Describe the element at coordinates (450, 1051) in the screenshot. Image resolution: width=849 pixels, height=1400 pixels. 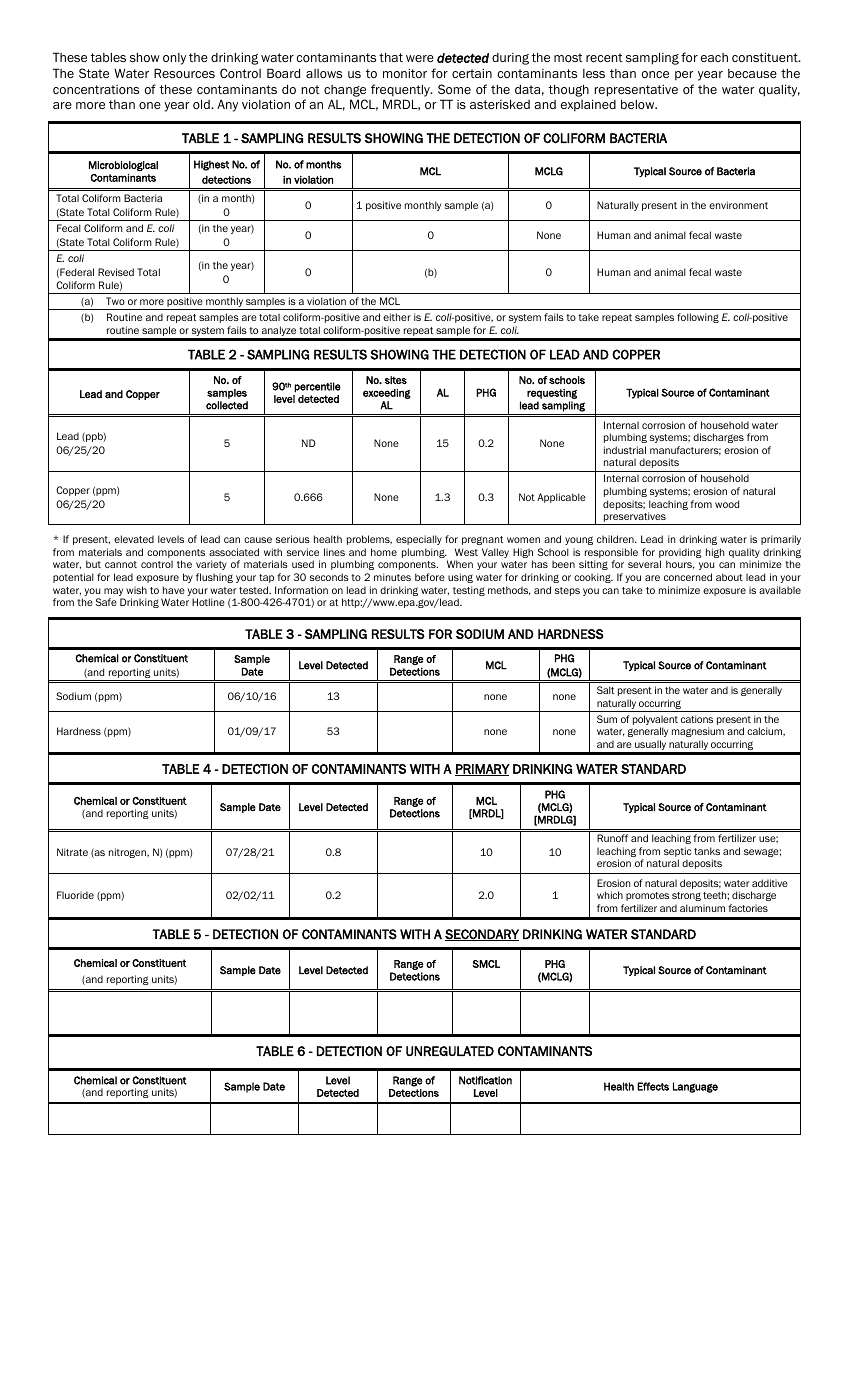
I see `UNREGULATED` at that location.
